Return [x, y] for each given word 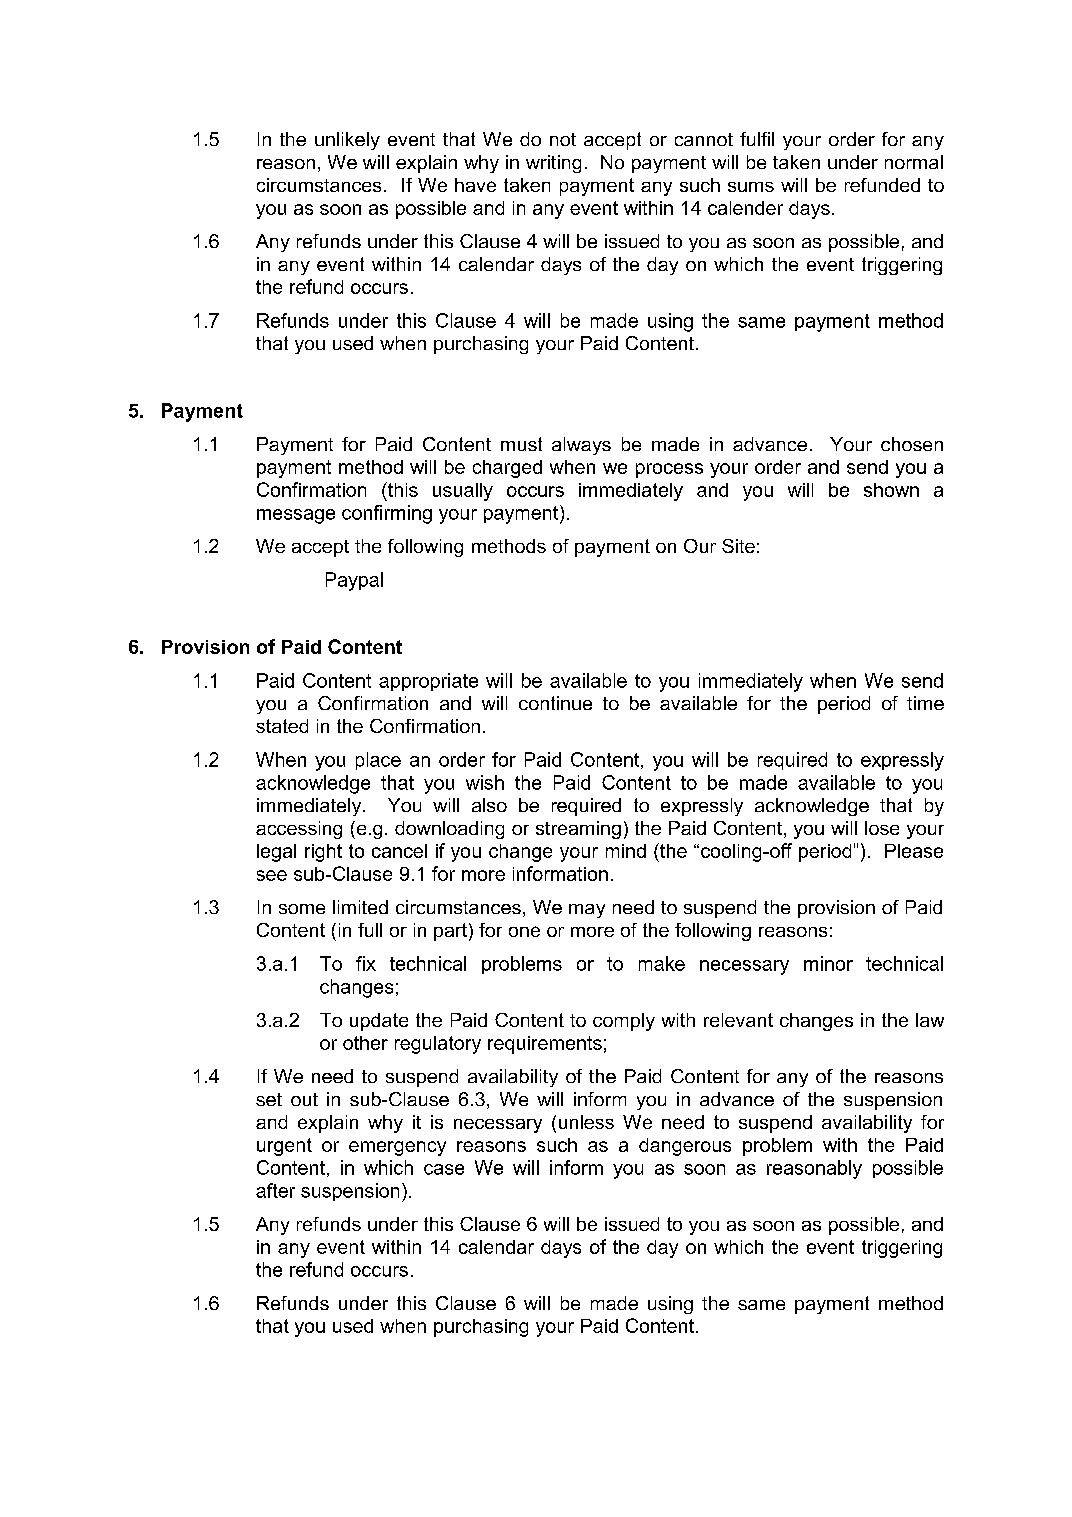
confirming [387, 514]
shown [891, 490]
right [323, 853]
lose [882, 828]
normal [914, 162]
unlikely [347, 141]
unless [586, 1122]
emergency [397, 1148]
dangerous [685, 1147]
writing [553, 164]
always [581, 446]
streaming [578, 830]
